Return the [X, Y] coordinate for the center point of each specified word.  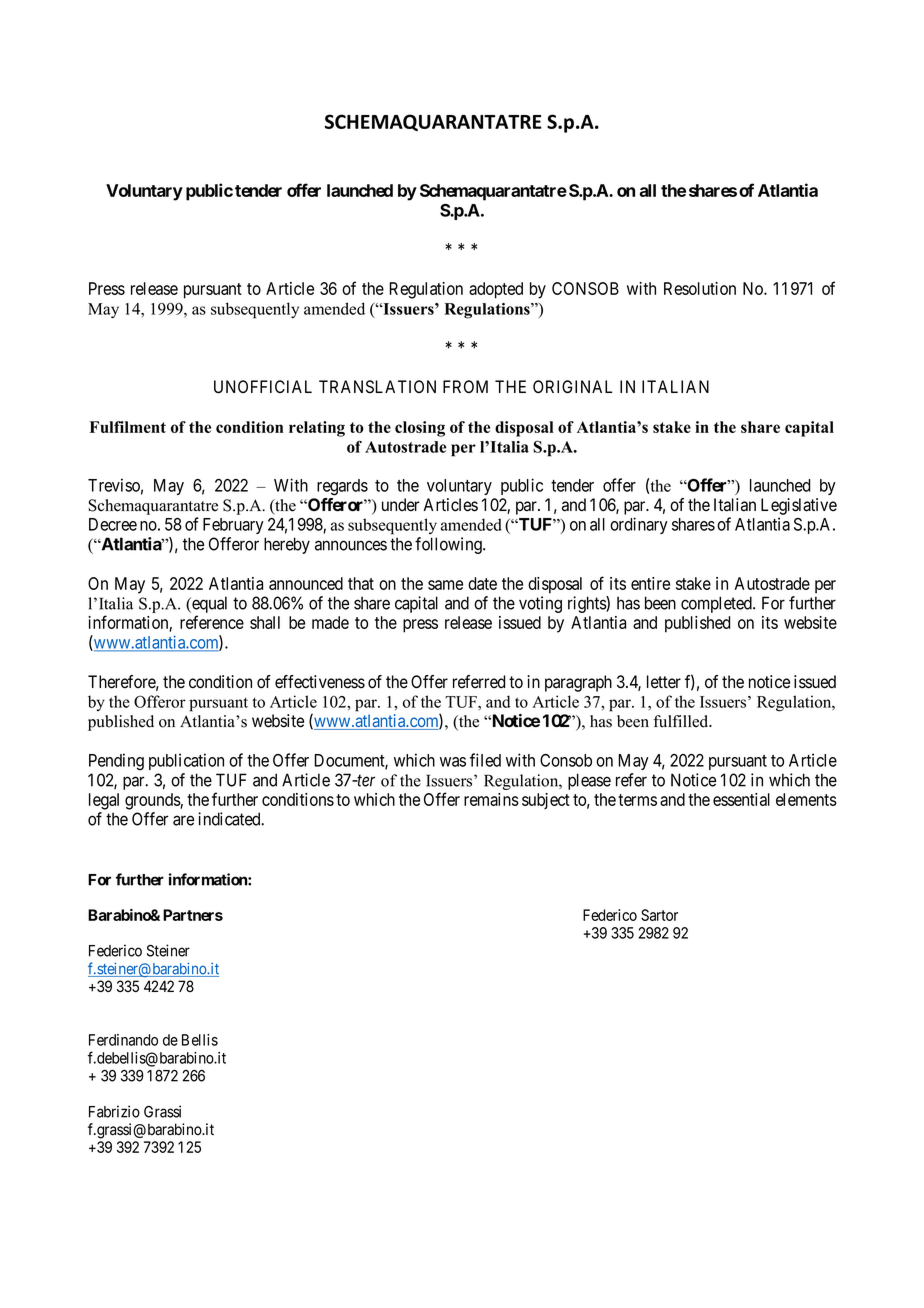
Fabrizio [114, 1111]
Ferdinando [123, 1040]
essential [741, 799]
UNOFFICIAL [263, 387]
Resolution [700, 288]
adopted [496, 290]
